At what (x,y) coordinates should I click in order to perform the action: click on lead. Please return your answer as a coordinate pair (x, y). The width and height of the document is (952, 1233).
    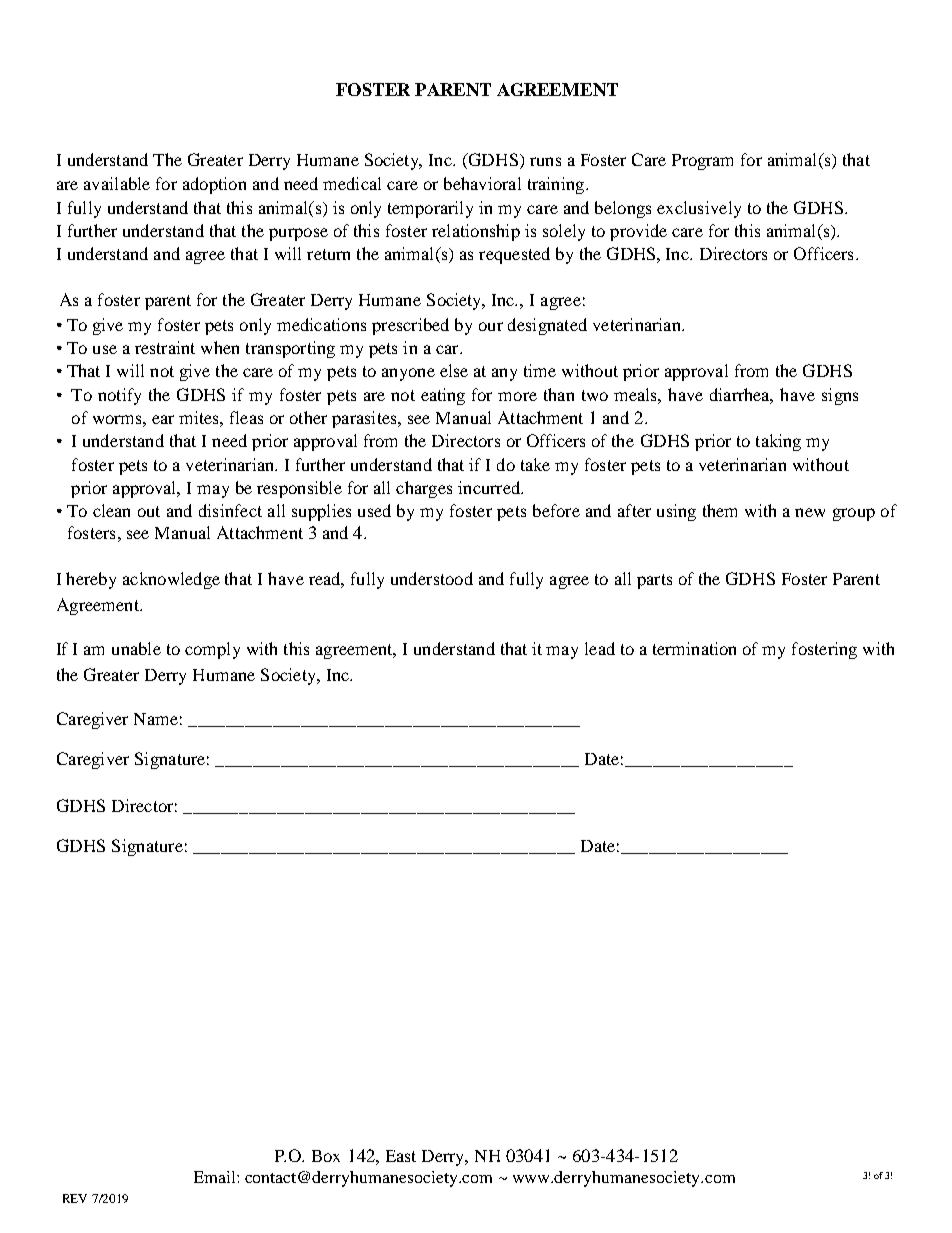
    Looking at the image, I should click on (600, 648).
